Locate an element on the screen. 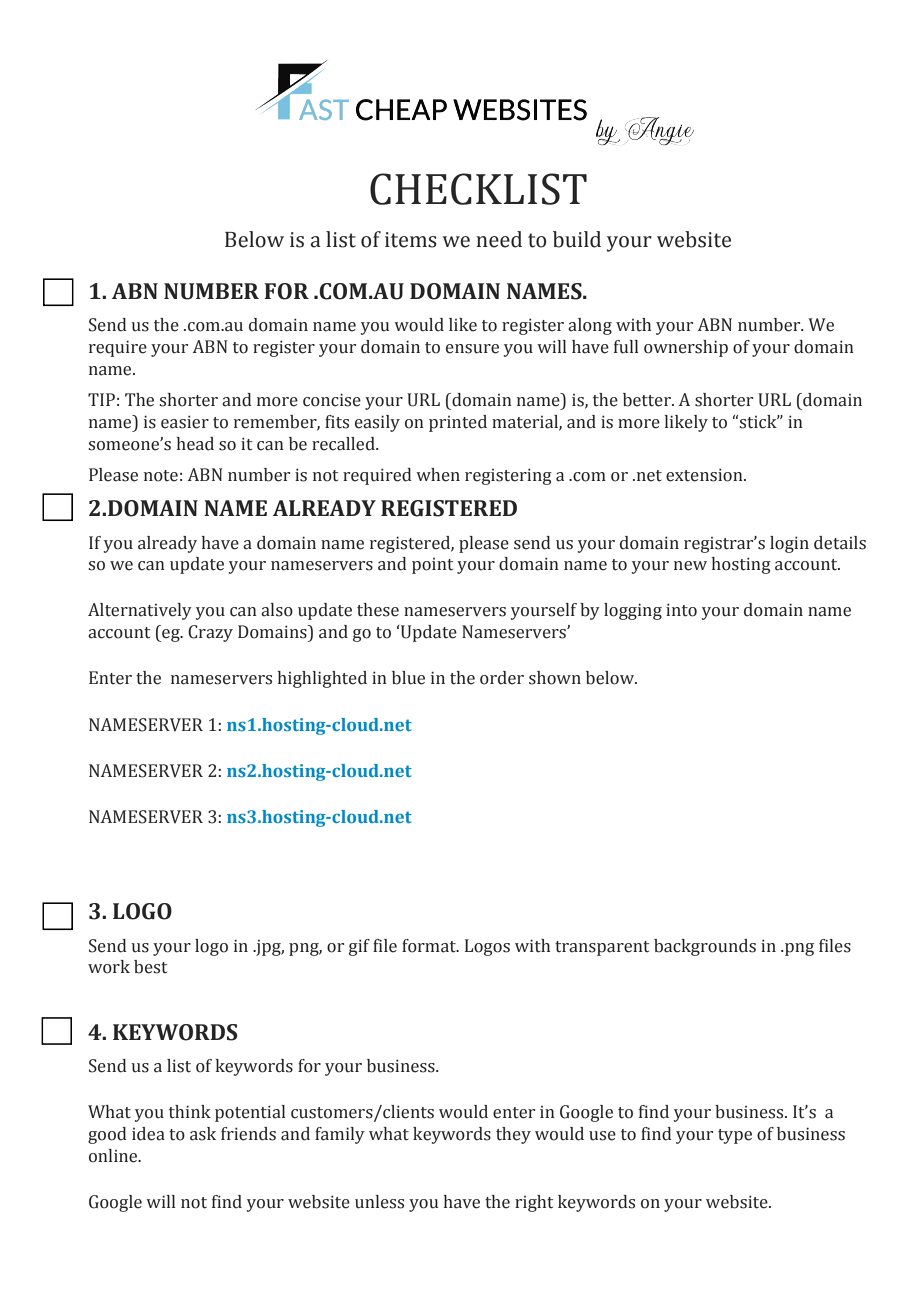  backgrounds is located at coordinates (705, 947).
